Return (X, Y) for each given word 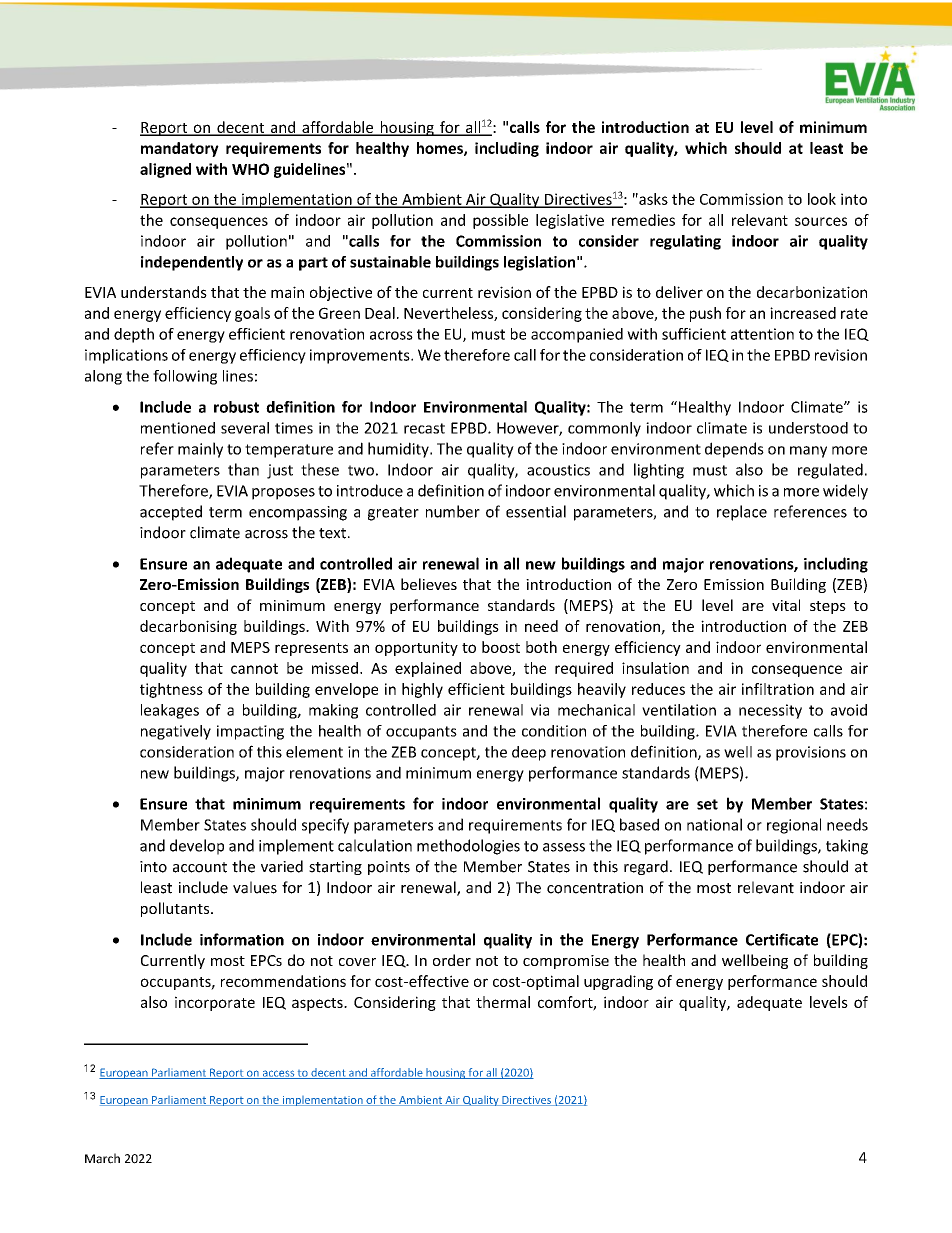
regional (794, 826)
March (102, 1158)
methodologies (468, 847)
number (453, 511)
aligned (165, 170)
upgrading (618, 982)
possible (500, 221)
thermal (503, 1002)
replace (742, 513)
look (822, 199)
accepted (171, 513)
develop (197, 847)
